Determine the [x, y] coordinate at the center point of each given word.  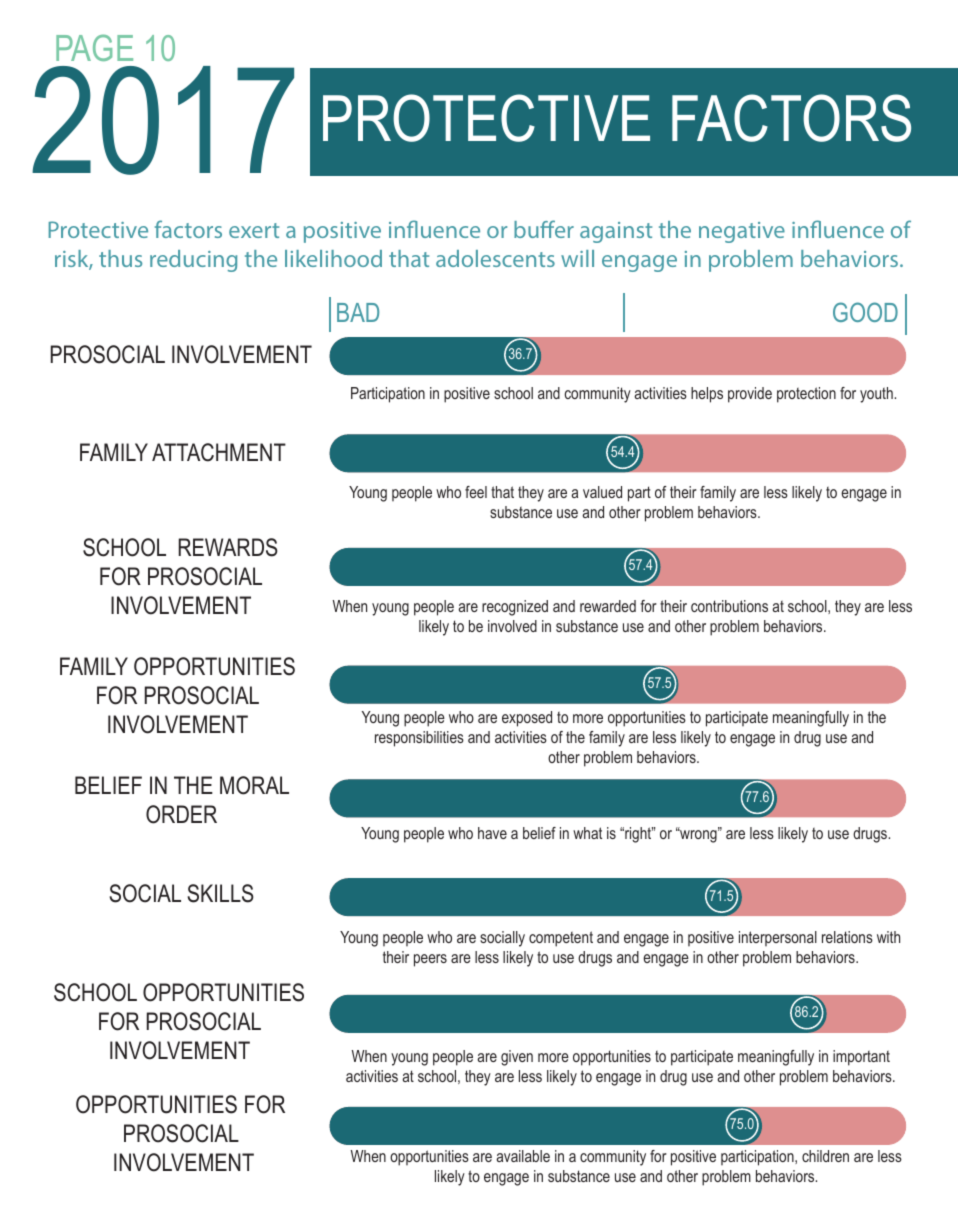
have [492, 833]
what [587, 833]
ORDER [181, 814]
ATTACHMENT [219, 452]
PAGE [94, 47]
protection [806, 395]
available [523, 1156]
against [616, 232]
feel [476, 492]
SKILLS [220, 893]
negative [742, 232]
